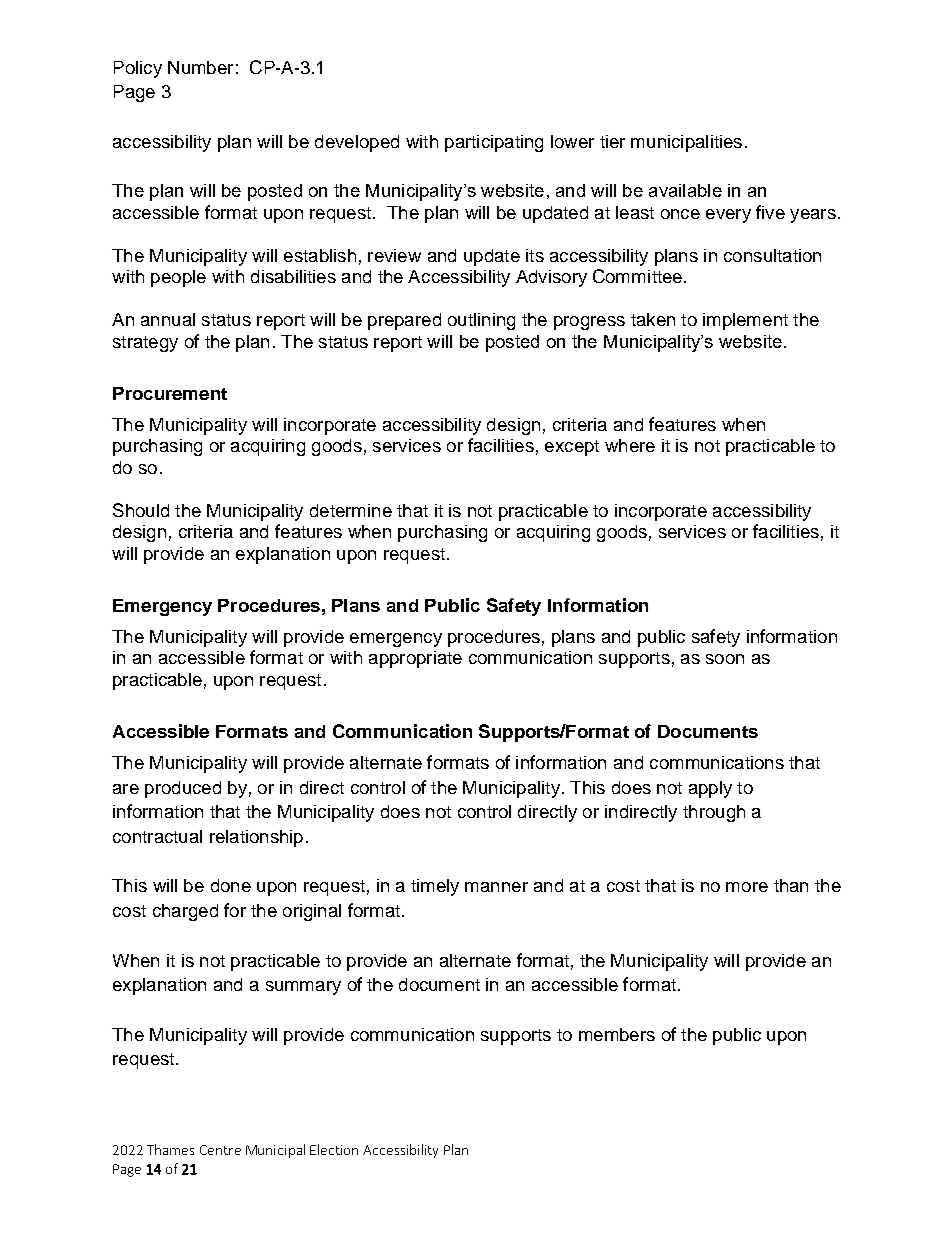  Describe the element at coordinates (617, 1034) in the page. I see `members` at that location.
